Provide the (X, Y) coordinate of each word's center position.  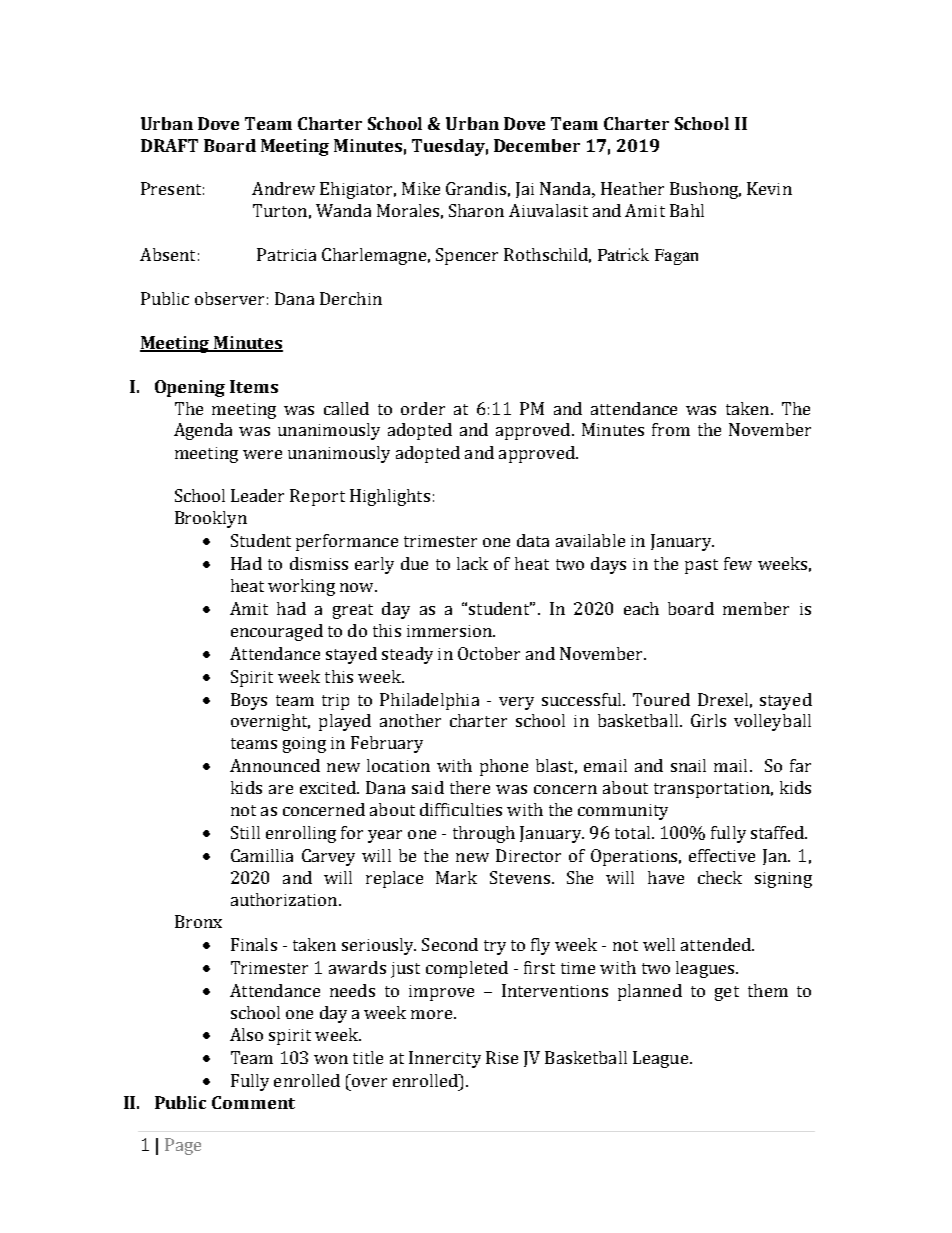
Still (245, 832)
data (533, 540)
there (470, 787)
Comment (253, 1102)
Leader (257, 495)
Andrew (283, 188)
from (671, 429)
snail (688, 765)
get (727, 993)
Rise (502, 1057)
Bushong (705, 190)
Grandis (476, 188)
